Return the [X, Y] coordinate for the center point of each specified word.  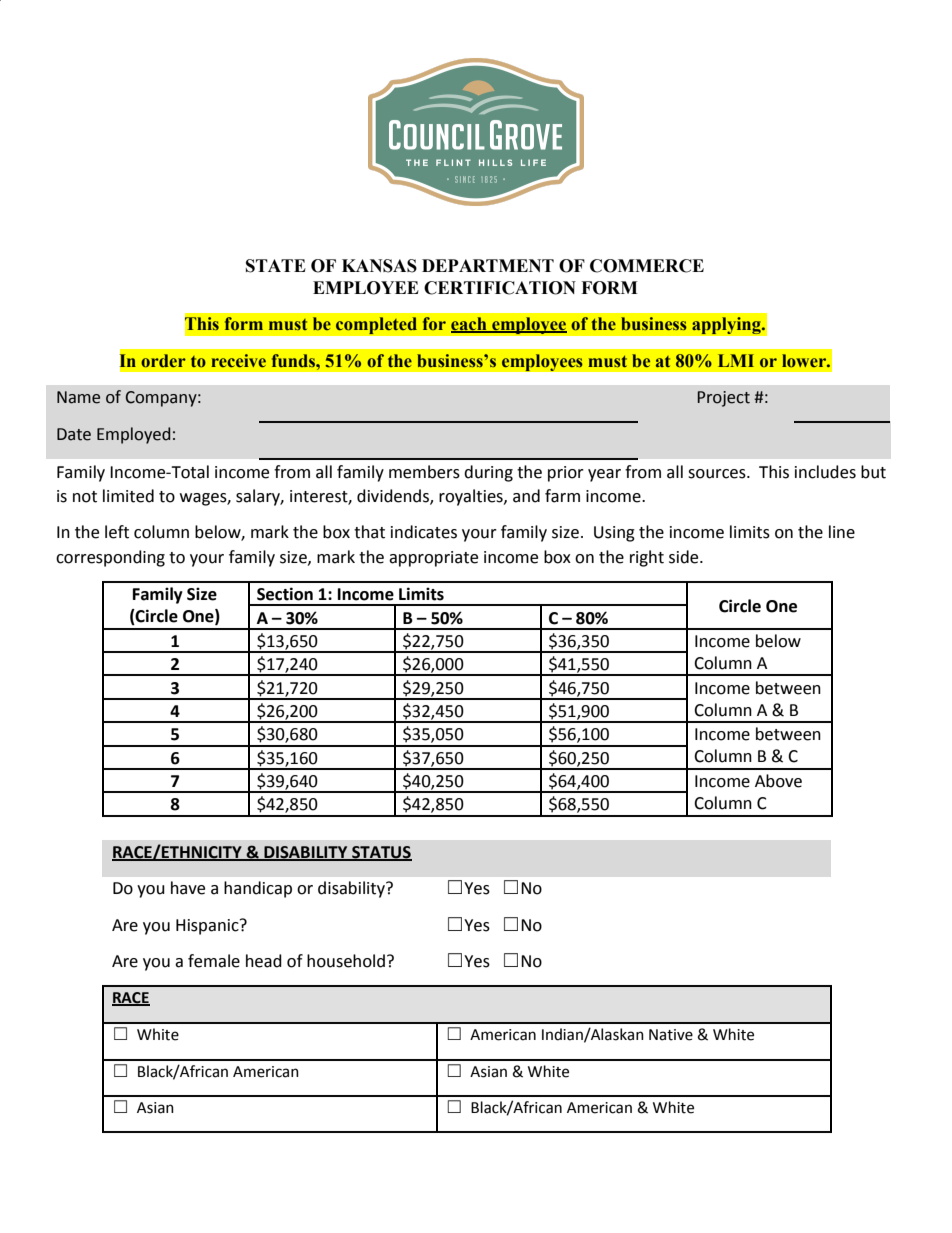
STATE [276, 266]
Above [778, 781]
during [488, 473]
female [214, 961]
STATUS [381, 853]
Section [285, 594]
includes [825, 472]
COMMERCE [647, 266]
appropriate [433, 559]
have [188, 888]
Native [671, 1035]
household [346, 961]
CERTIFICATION [500, 288]
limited [128, 496]
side [685, 557]
